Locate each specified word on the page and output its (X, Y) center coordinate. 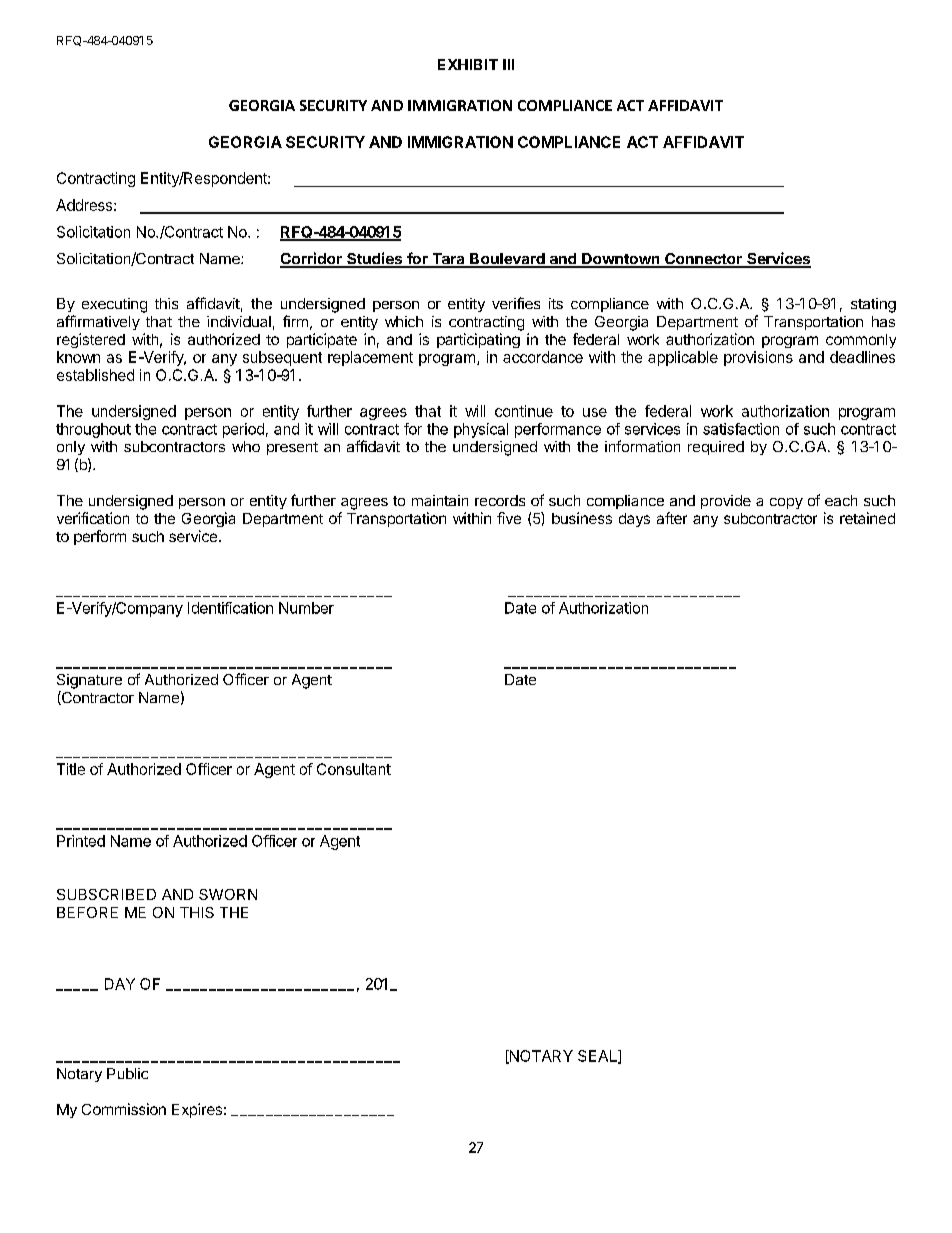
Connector (703, 260)
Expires (197, 1110)
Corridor (312, 259)
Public (127, 1073)
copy (786, 503)
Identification (230, 608)
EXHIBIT (468, 64)
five (509, 518)
